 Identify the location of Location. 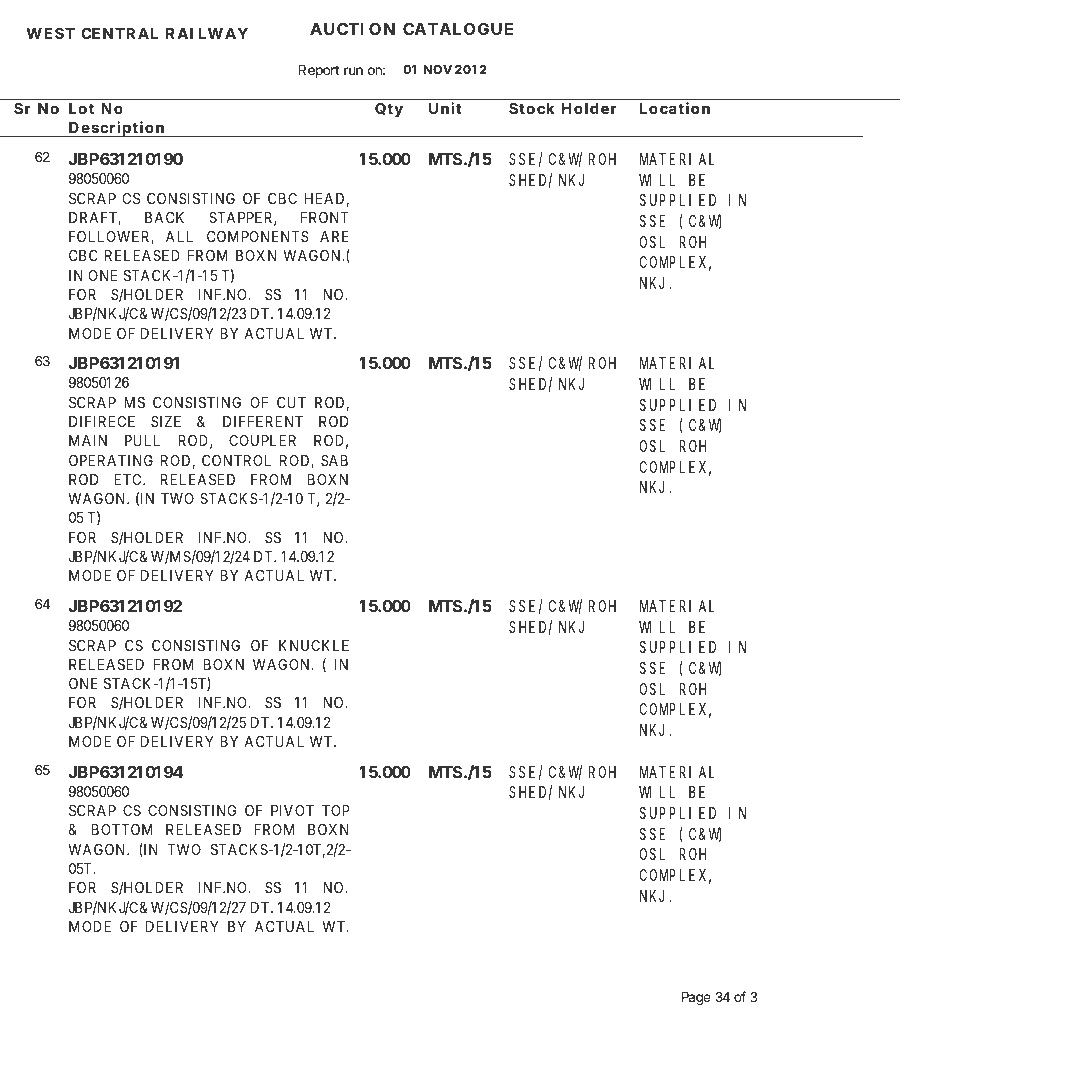
(675, 108).
